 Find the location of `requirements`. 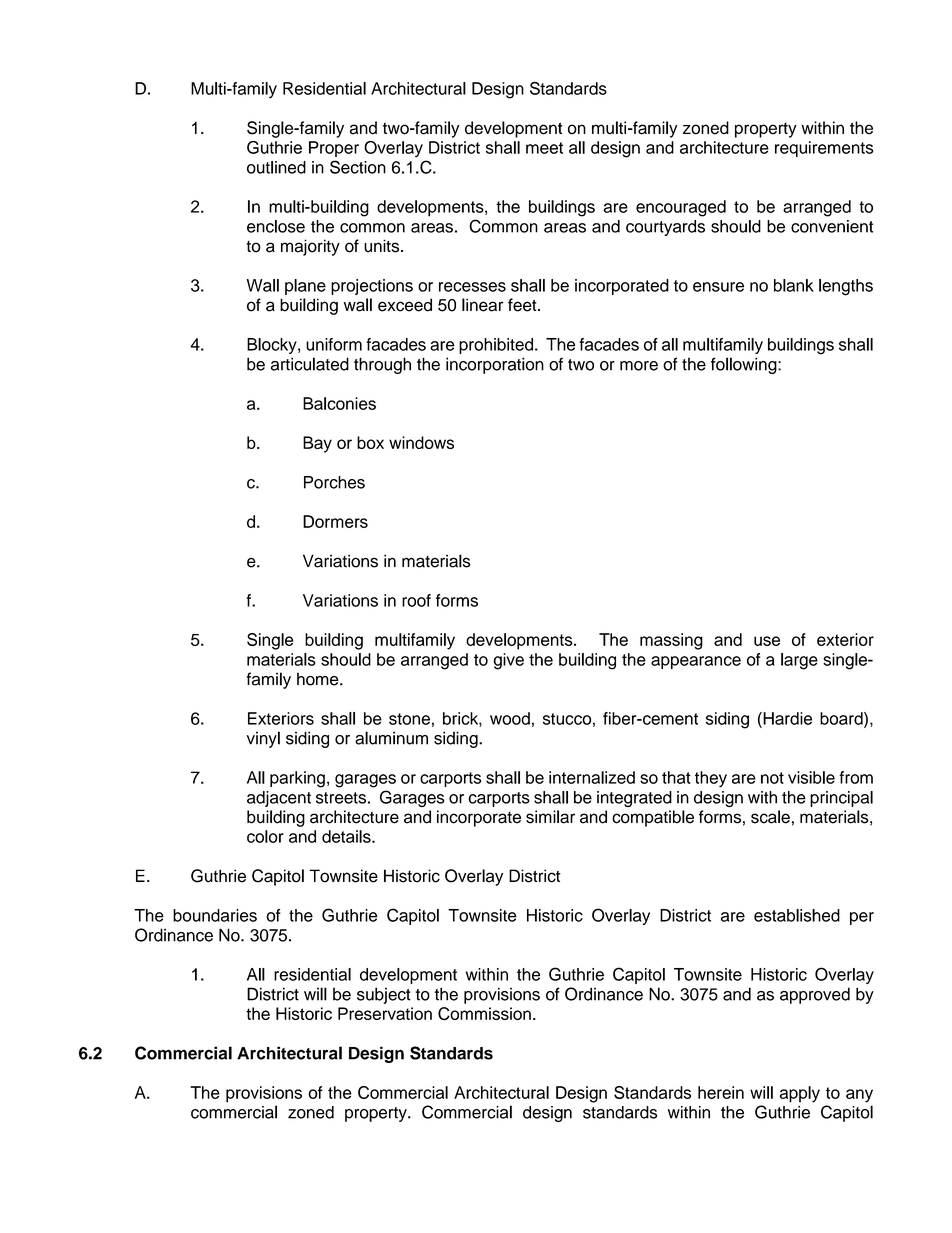

requirements is located at coordinates (824, 149).
